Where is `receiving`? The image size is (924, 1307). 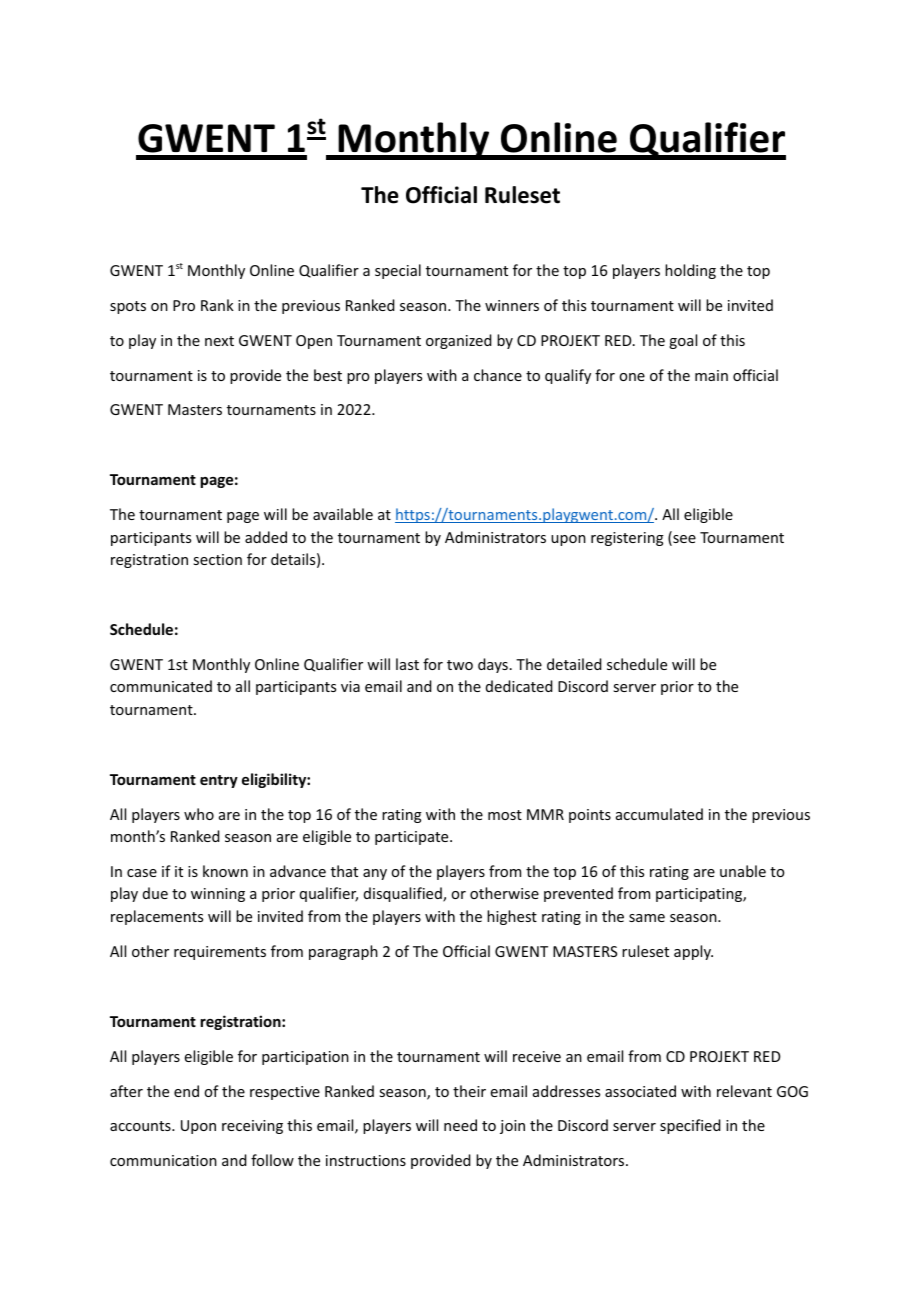 receiving is located at coordinates (252, 1127).
